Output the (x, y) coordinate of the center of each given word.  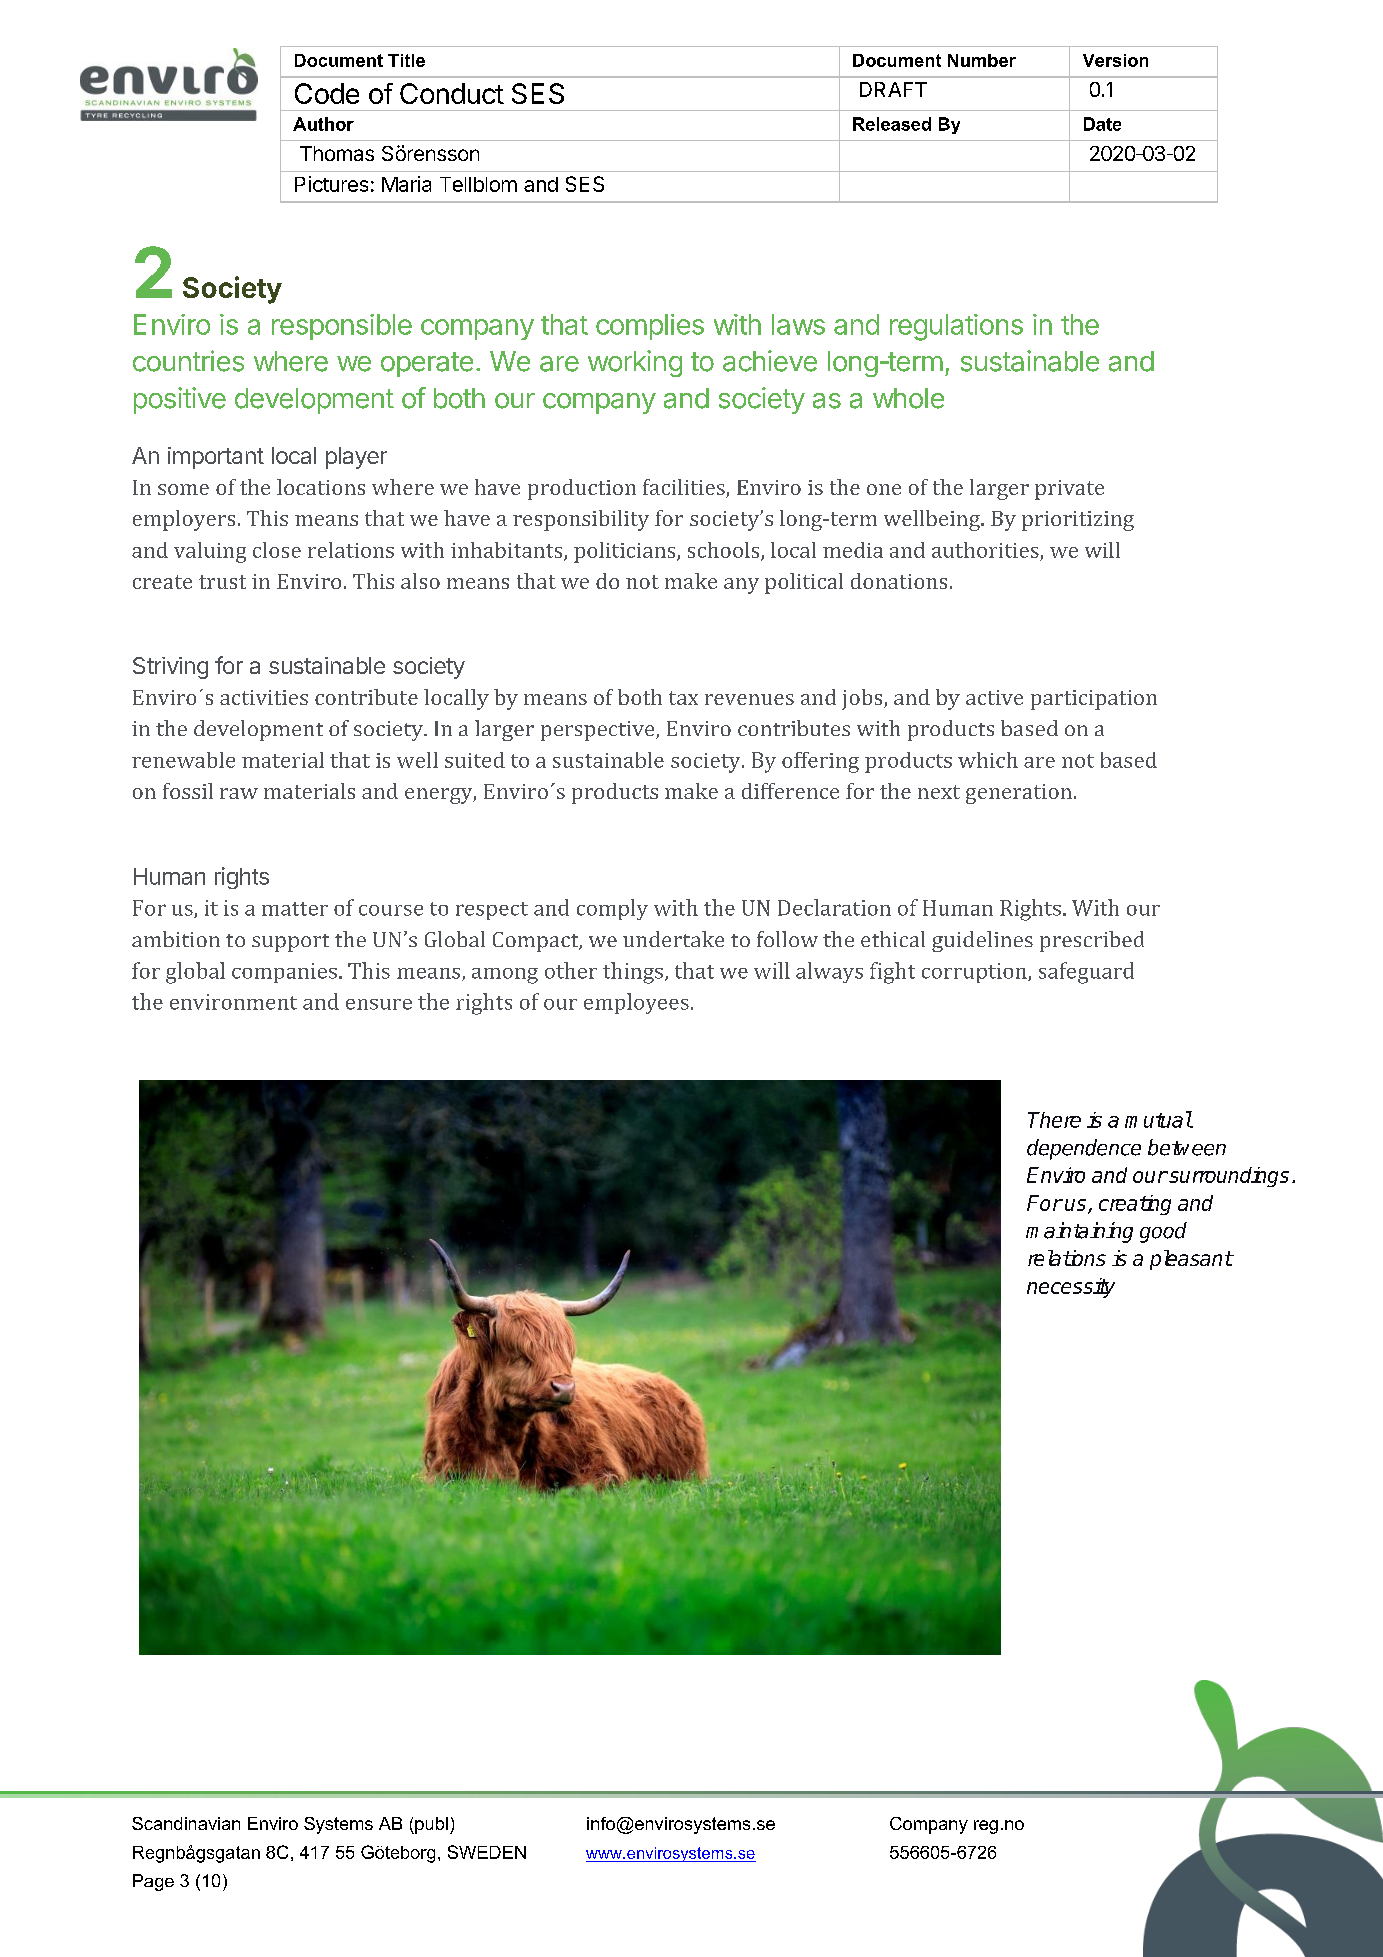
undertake (673, 939)
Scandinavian (186, 1823)
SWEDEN (487, 1852)
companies (284, 973)
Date (1102, 124)
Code (327, 93)
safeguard (1086, 973)
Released (892, 124)
